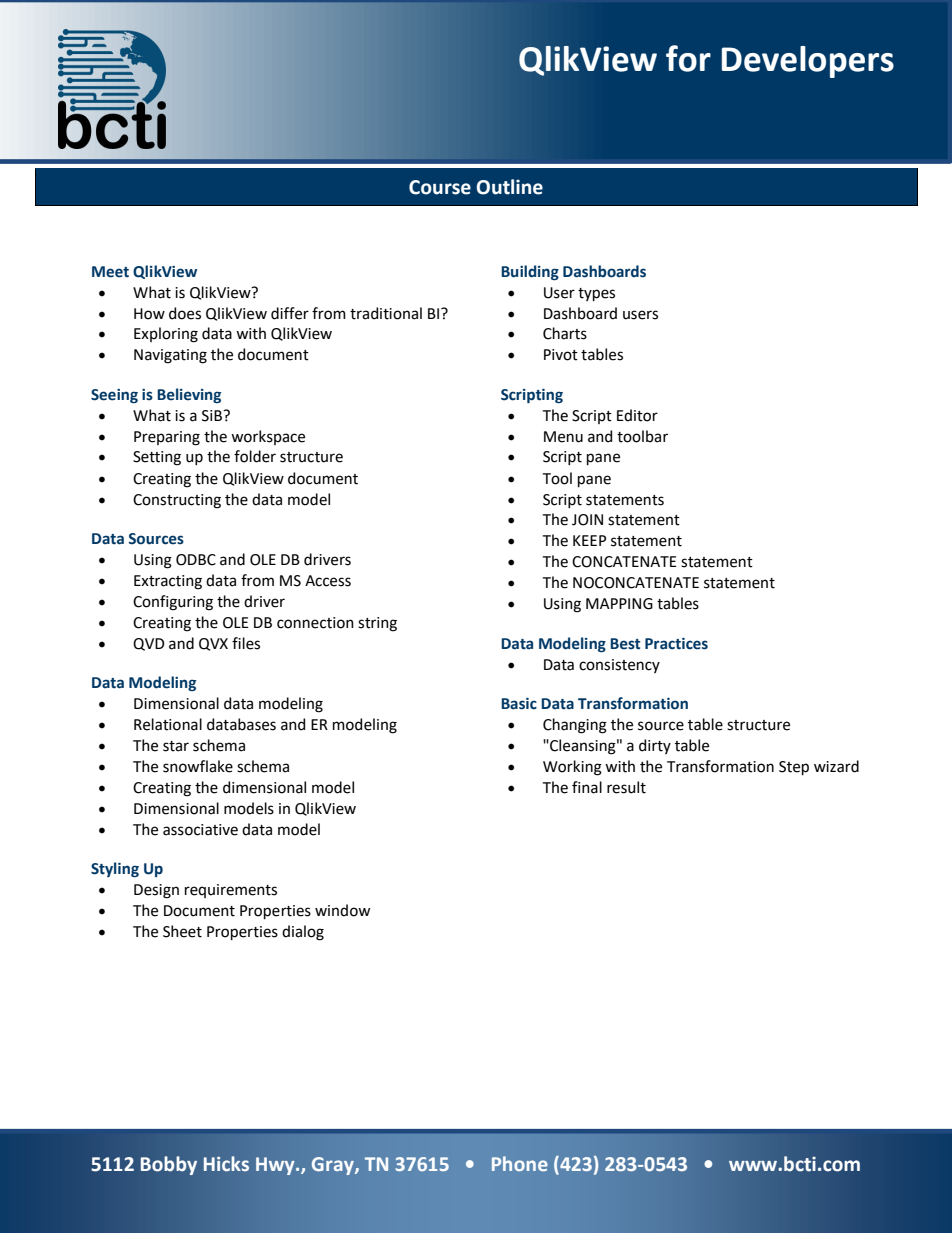 The width and height of the image is (952, 1233). I want to click on Course, so click(440, 187).
